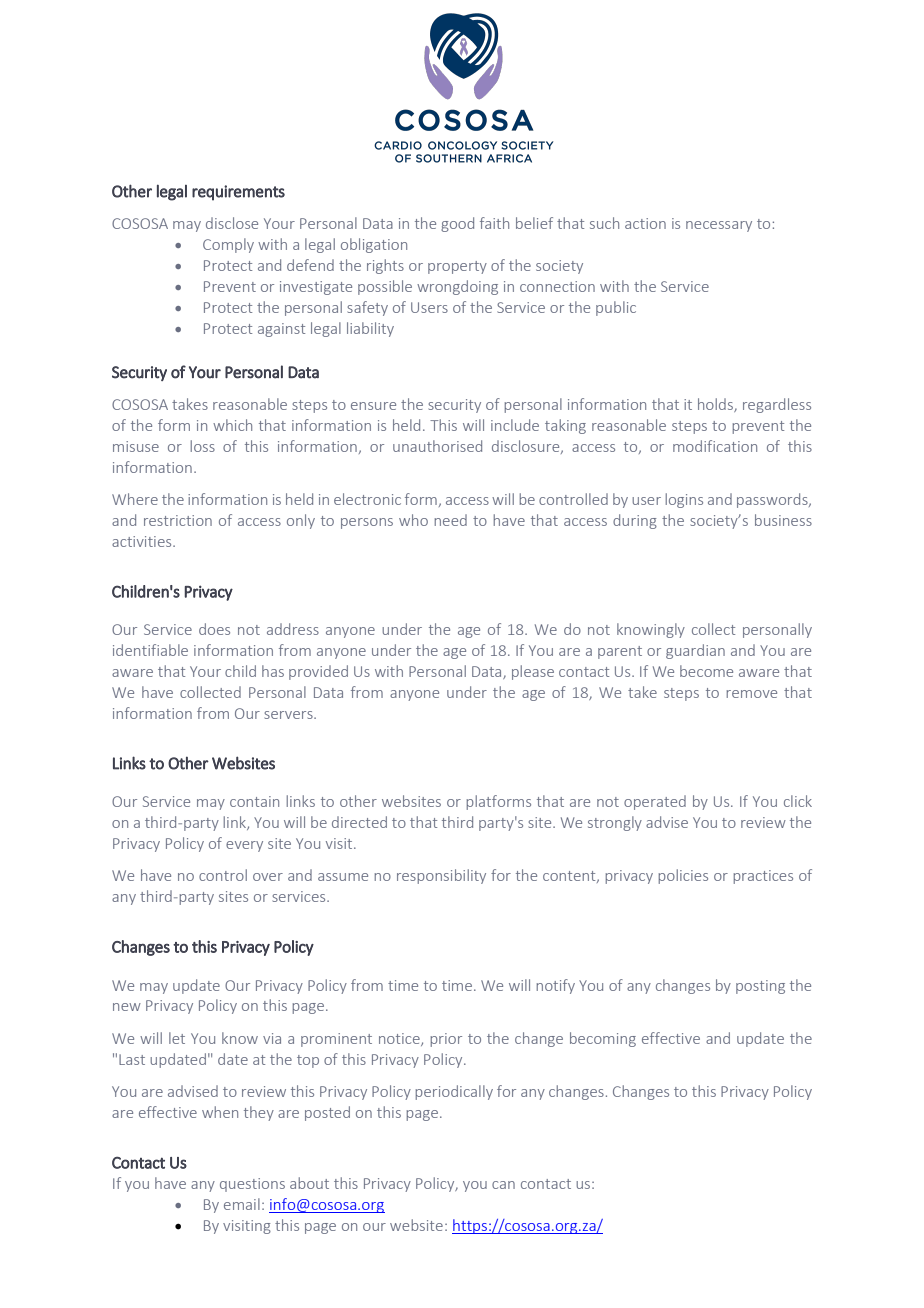 The image size is (924, 1308). I want to click on remove, so click(752, 694).
